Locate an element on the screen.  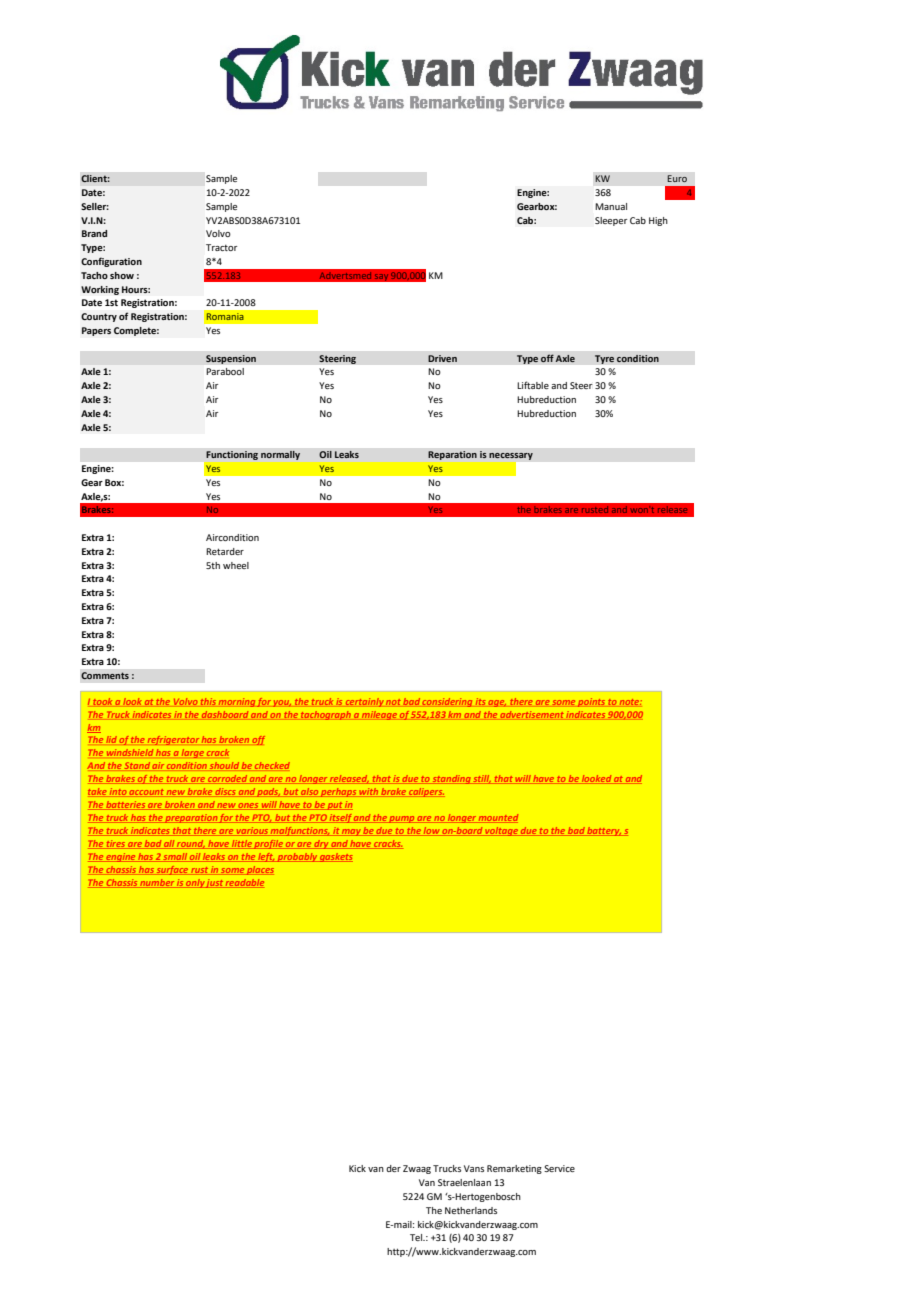
certainly is located at coordinates (365, 702).
